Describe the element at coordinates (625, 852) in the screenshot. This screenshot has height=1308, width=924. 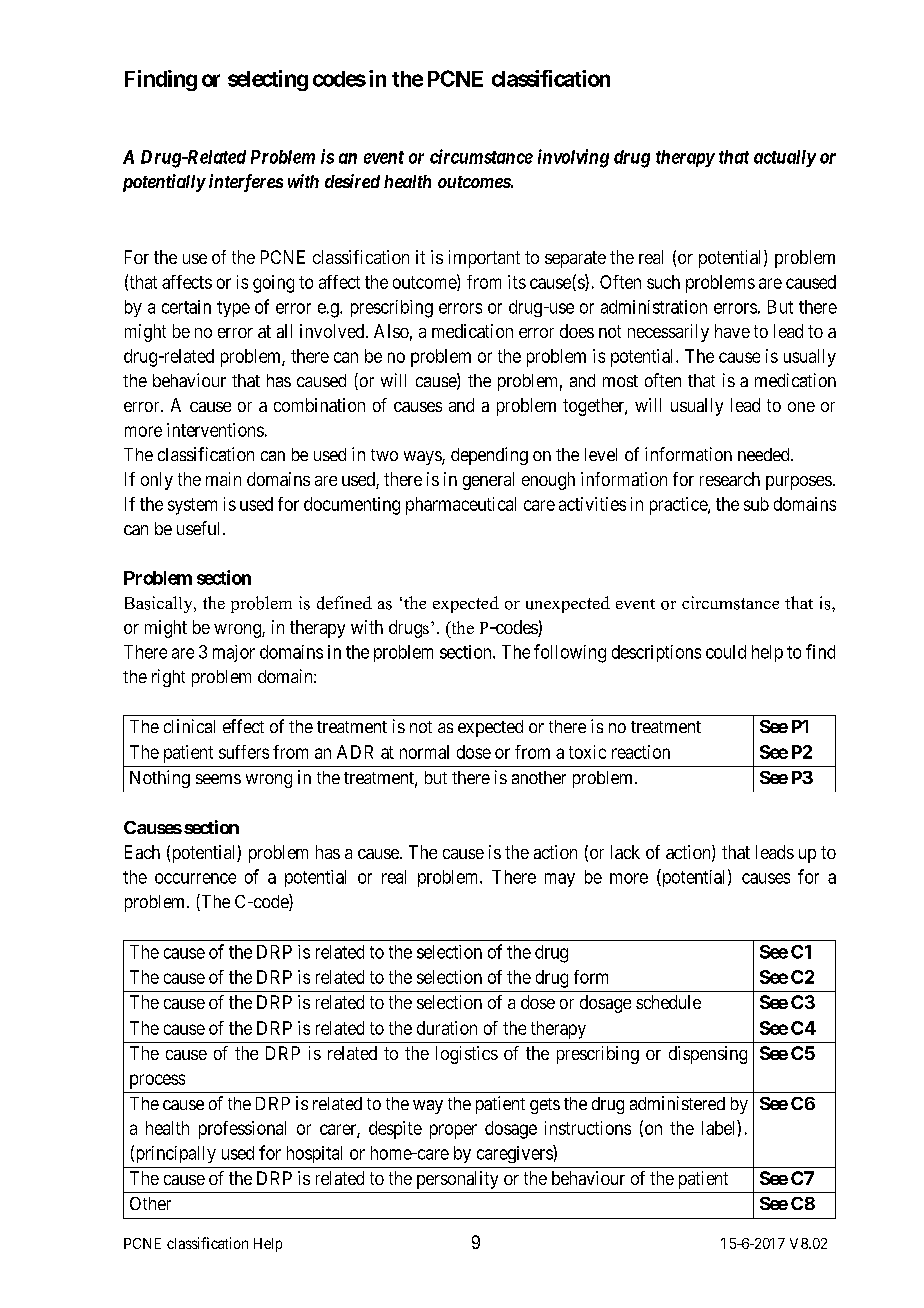
I see `lack` at that location.
